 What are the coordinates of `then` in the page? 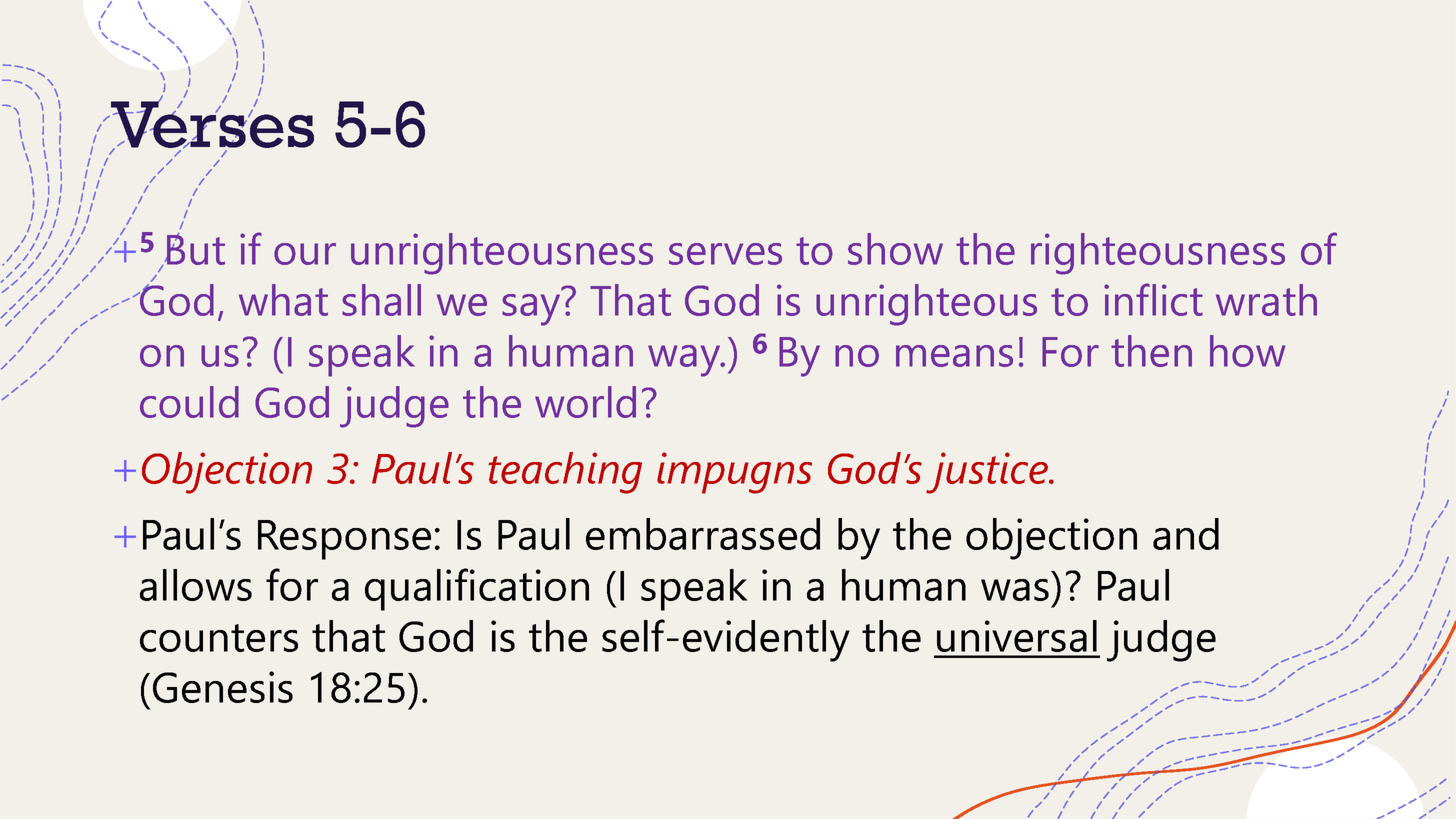 It's located at (1151, 351).
